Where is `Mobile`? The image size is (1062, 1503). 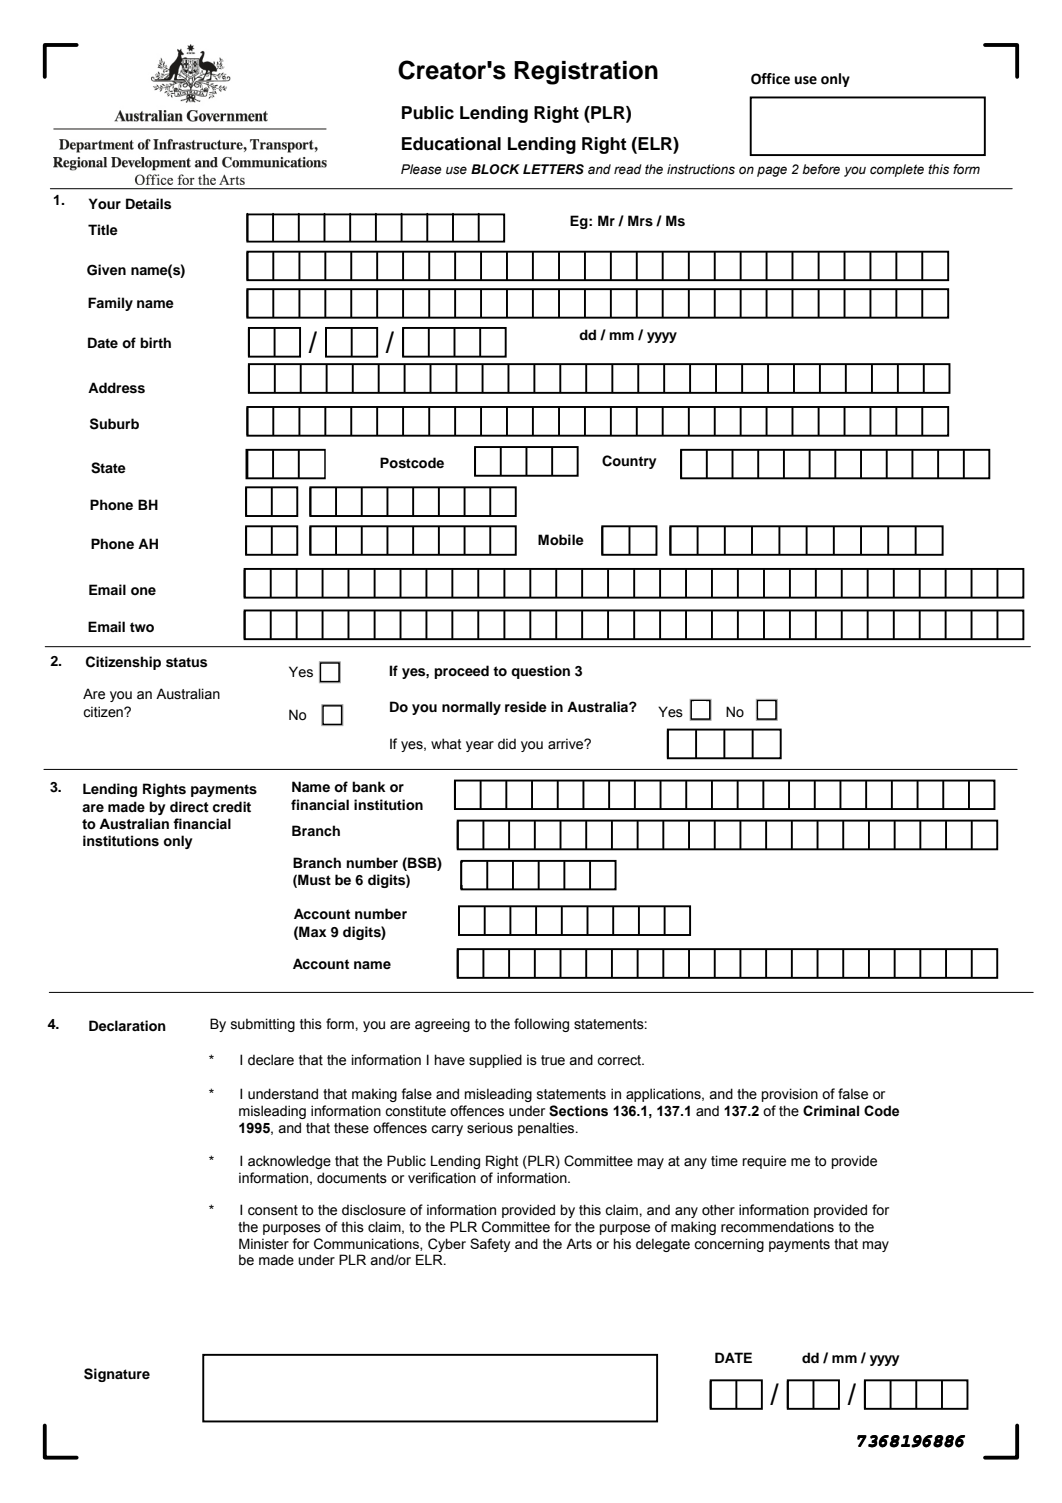
Mobile is located at coordinates (561, 540).
